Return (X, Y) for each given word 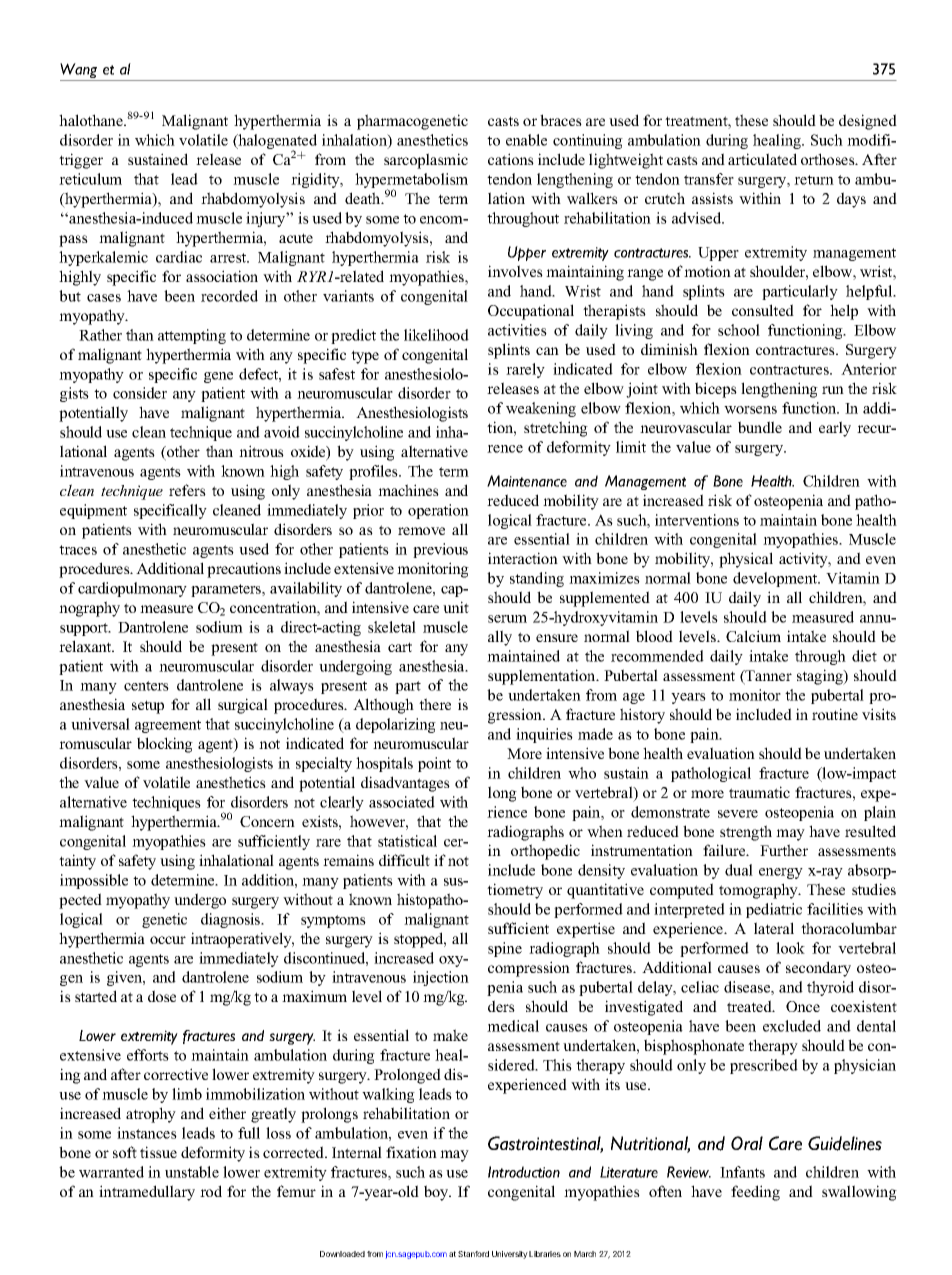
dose (162, 996)
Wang (80, 72)
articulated (762, 159)
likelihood (436, 335)
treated (750, 1006)
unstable (192, 1172)
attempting (192, 336)
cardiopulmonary (132, 589)
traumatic (759, 792)
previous (440, 550)
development (776, 579)
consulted (763, 310)
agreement (168, 726)
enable (526, 140)
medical (513, 1026)
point (434, 764)
